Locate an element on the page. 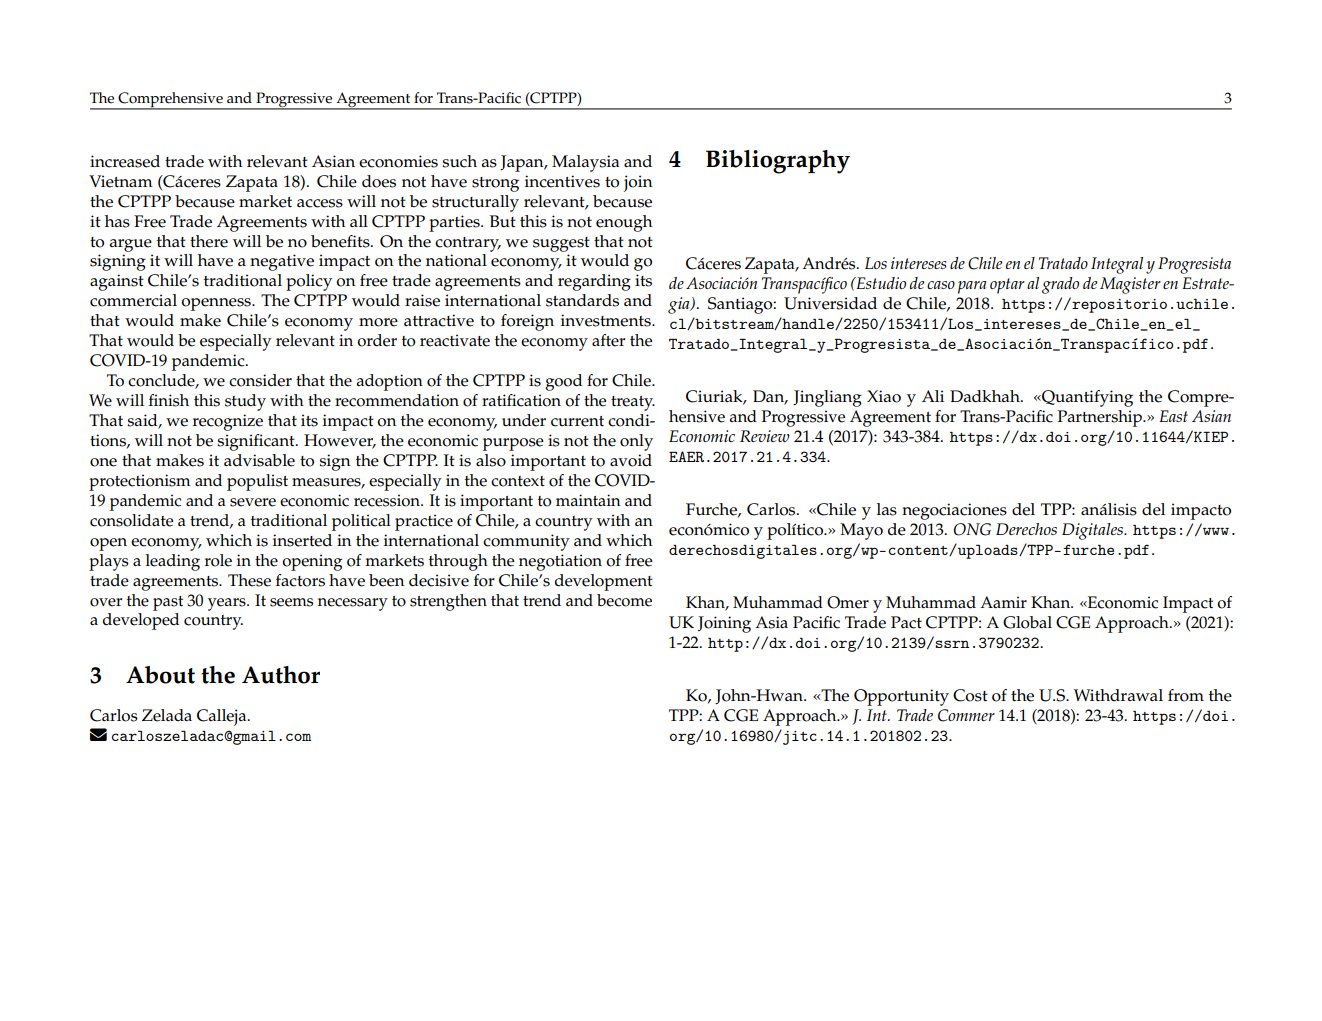 This page has height=1021, width=1322. maintain is located at coordinates (588, 500).
